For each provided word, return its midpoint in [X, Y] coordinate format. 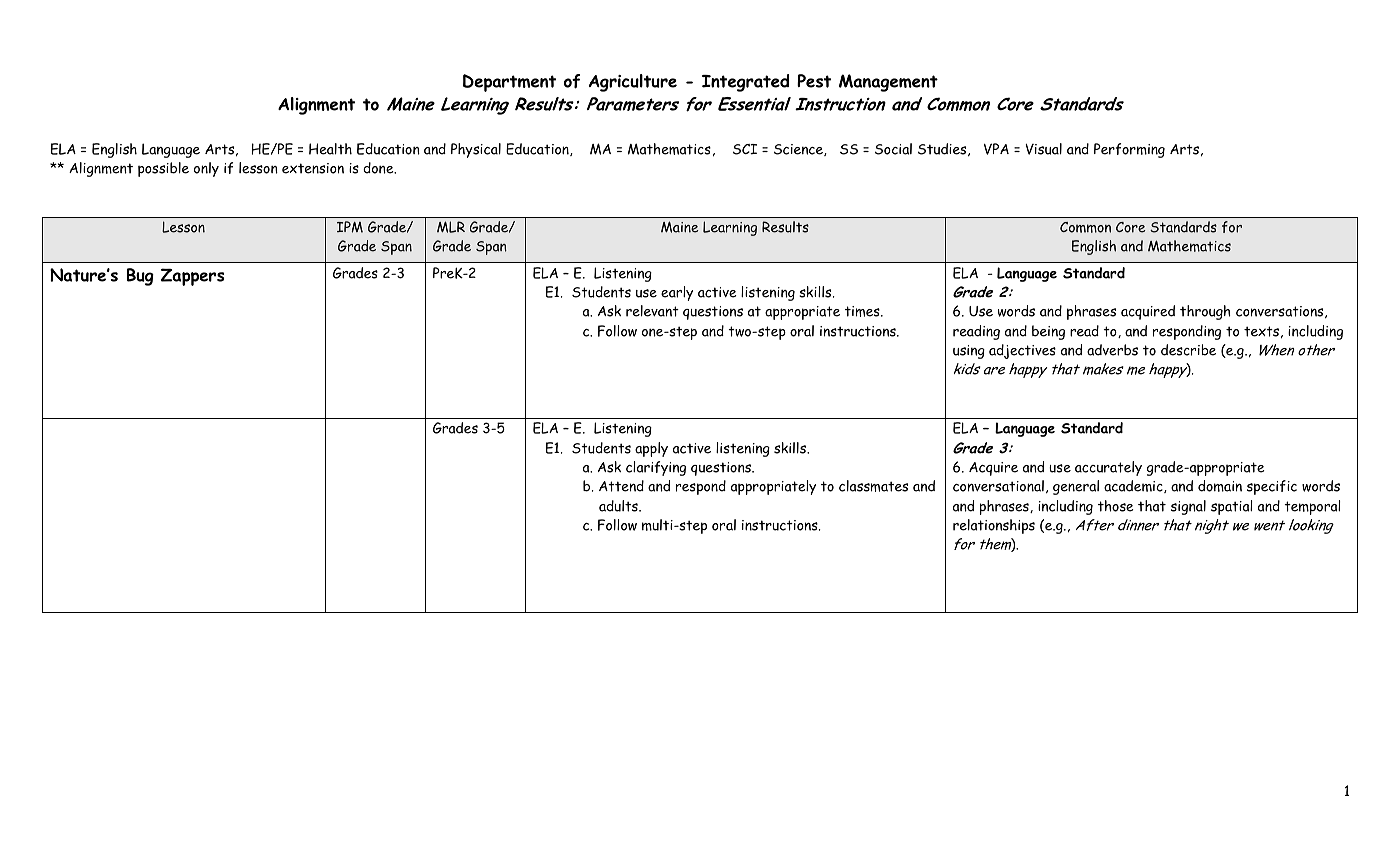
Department [509, 83]
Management [888, 83]
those [1116, 506]
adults [619, 506]
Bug [140, 277]
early [677, 293]
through [1205, 312]
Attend [621, 486]
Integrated [745, 83]
